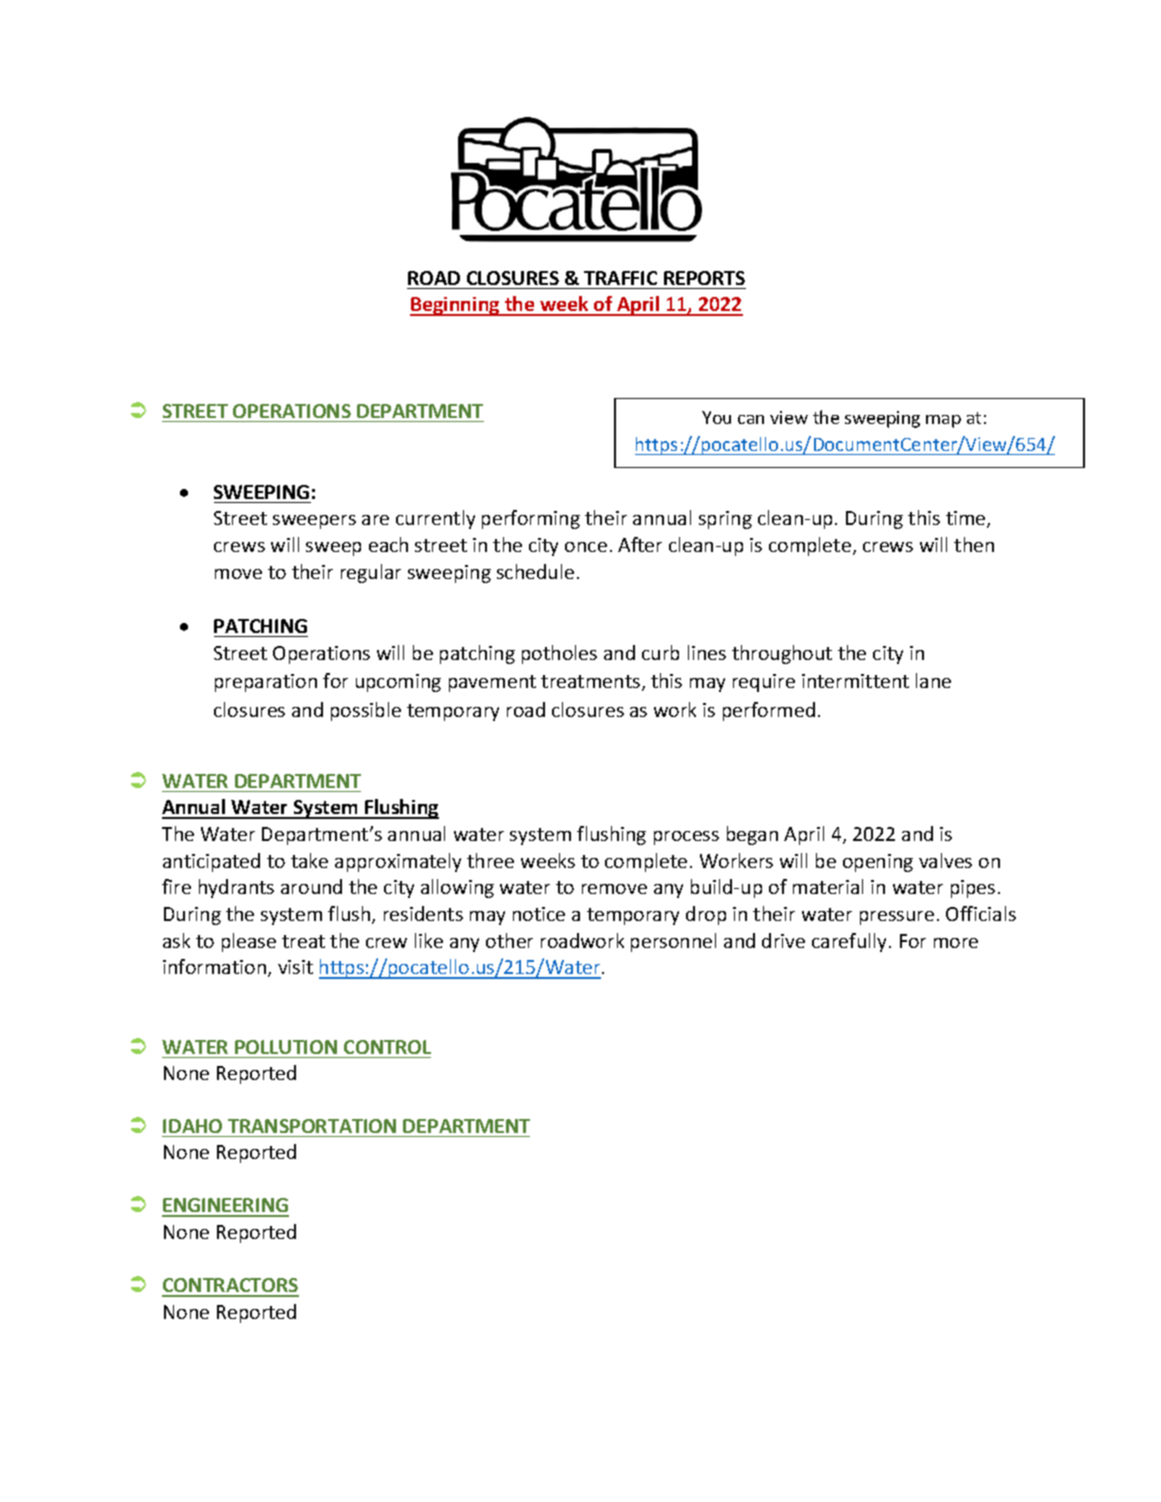 Image resolution: width=1161 pixels, height=1502 pixels. What do you see at coordinates (855, 681) in the screenshot?
I see `intermittent` at bounding box center [855, 681].
